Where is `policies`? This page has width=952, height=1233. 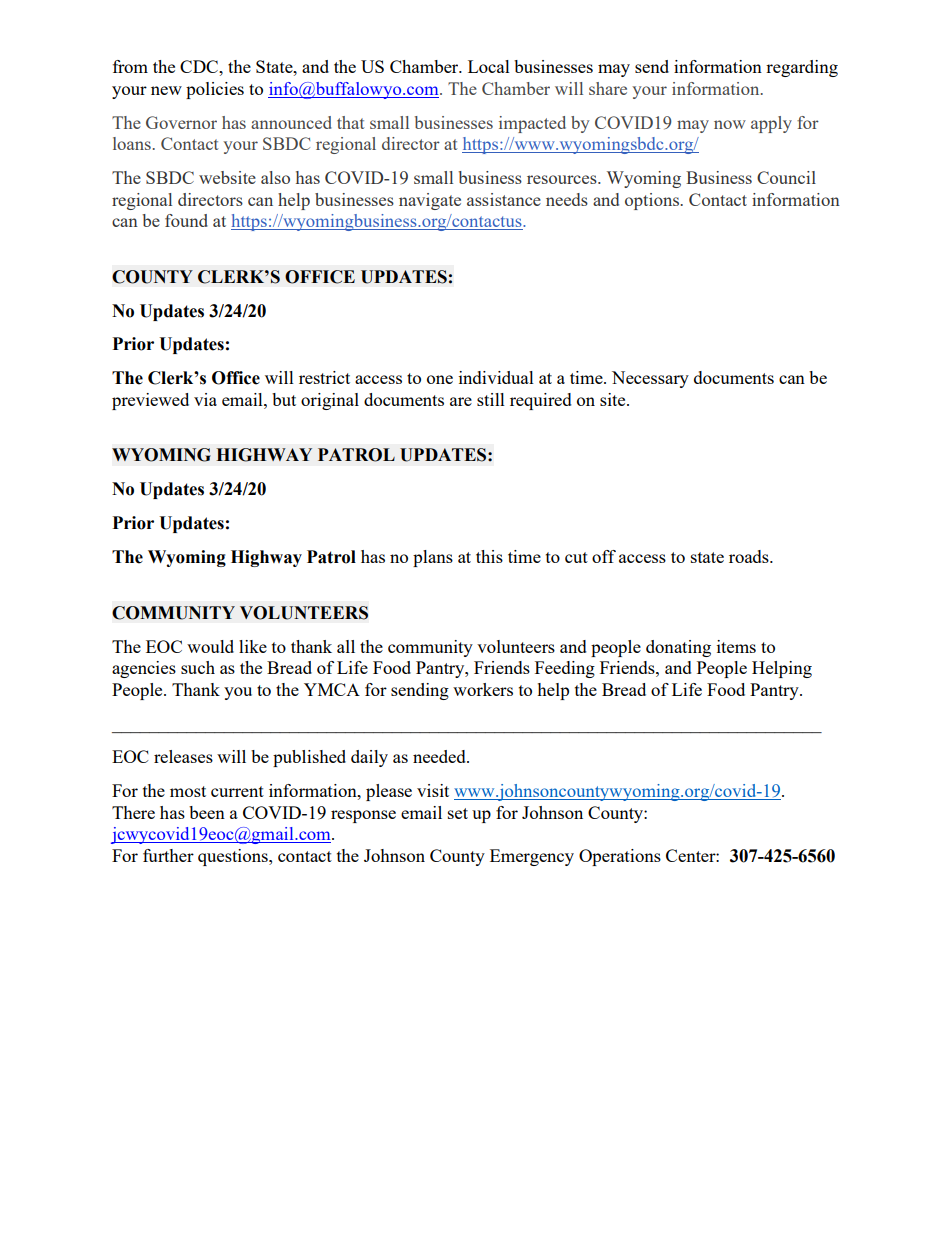 policies is located at coordinates (215, 90).
